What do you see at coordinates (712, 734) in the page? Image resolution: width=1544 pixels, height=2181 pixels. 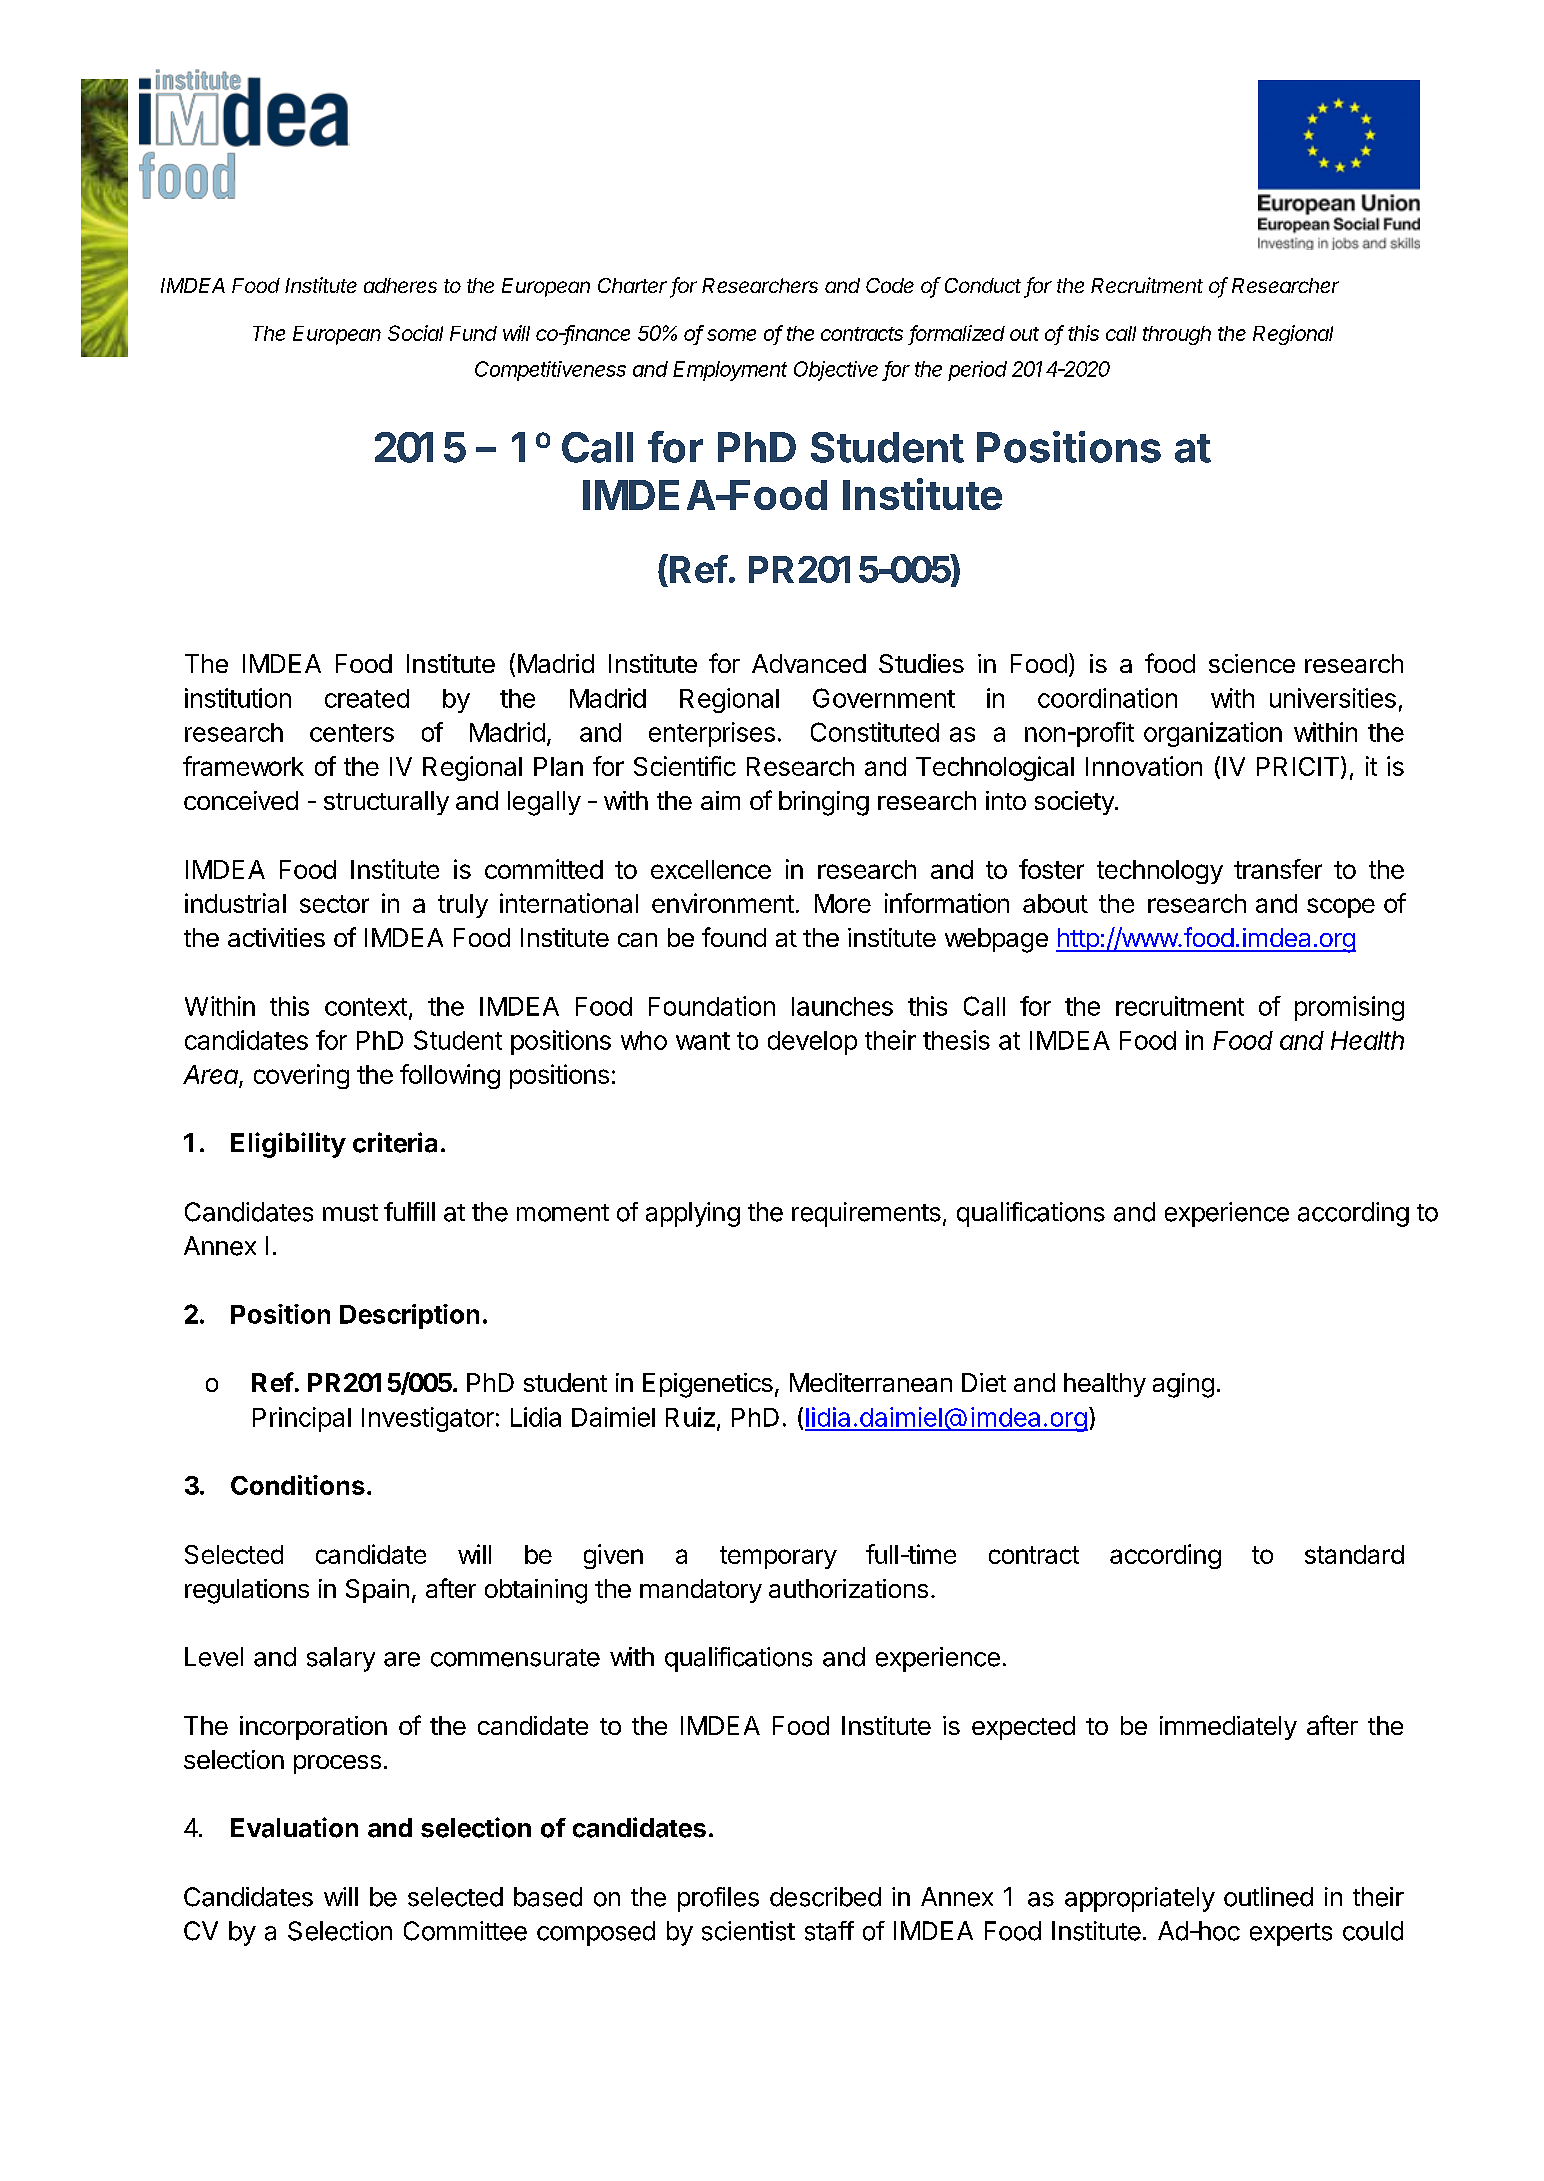 I see `enterprises` at bounding box center [712, 734].
